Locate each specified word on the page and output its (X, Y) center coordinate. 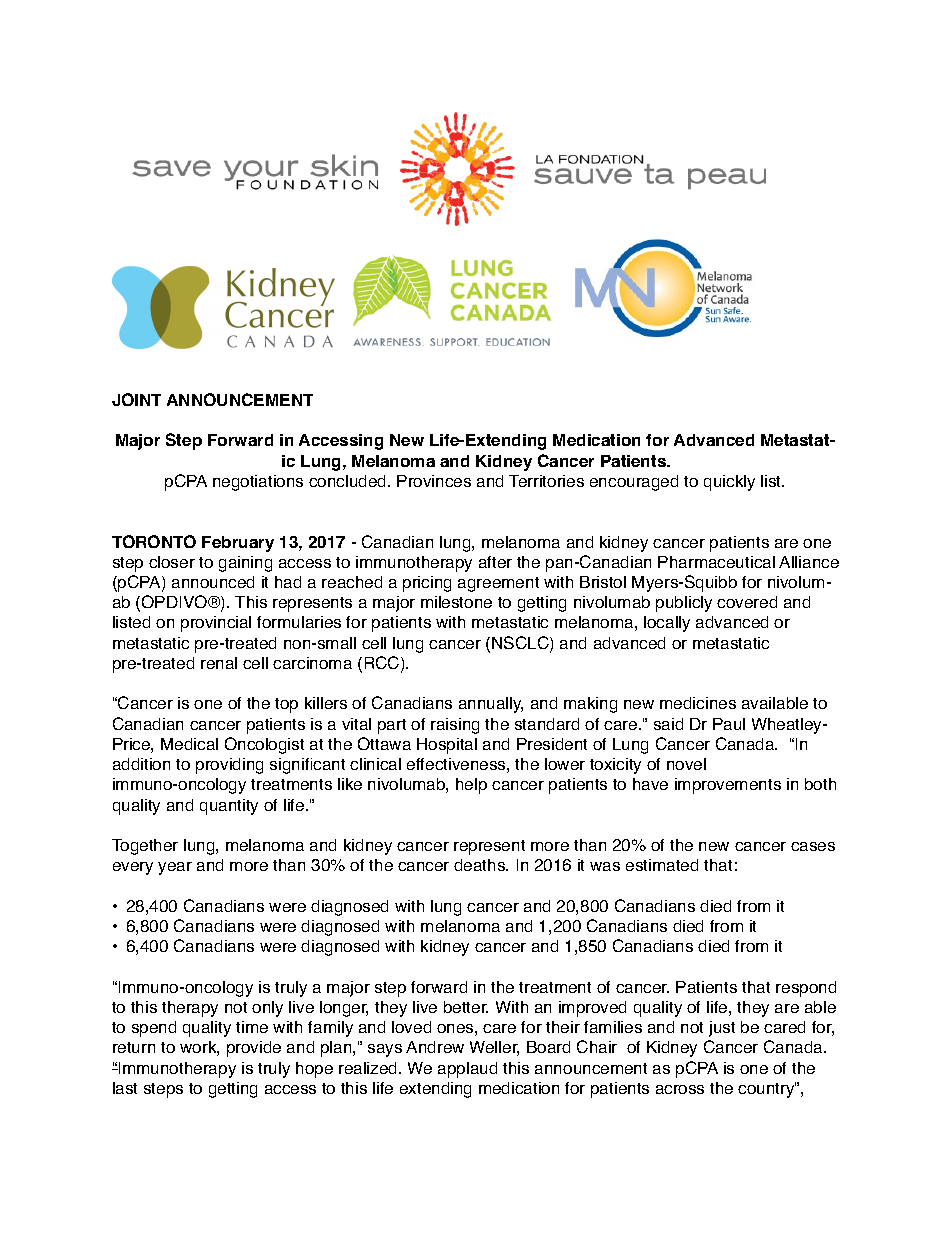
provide (254, 1049)
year (175, 868)
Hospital (447, 746)
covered (747, 602)
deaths (481, 865)
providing (229, 766)
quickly (729, 483)
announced (213, 582)
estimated (662, 865)
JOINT (136, 399)
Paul (729, 724)
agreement (498, 584)
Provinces (434, 481)
